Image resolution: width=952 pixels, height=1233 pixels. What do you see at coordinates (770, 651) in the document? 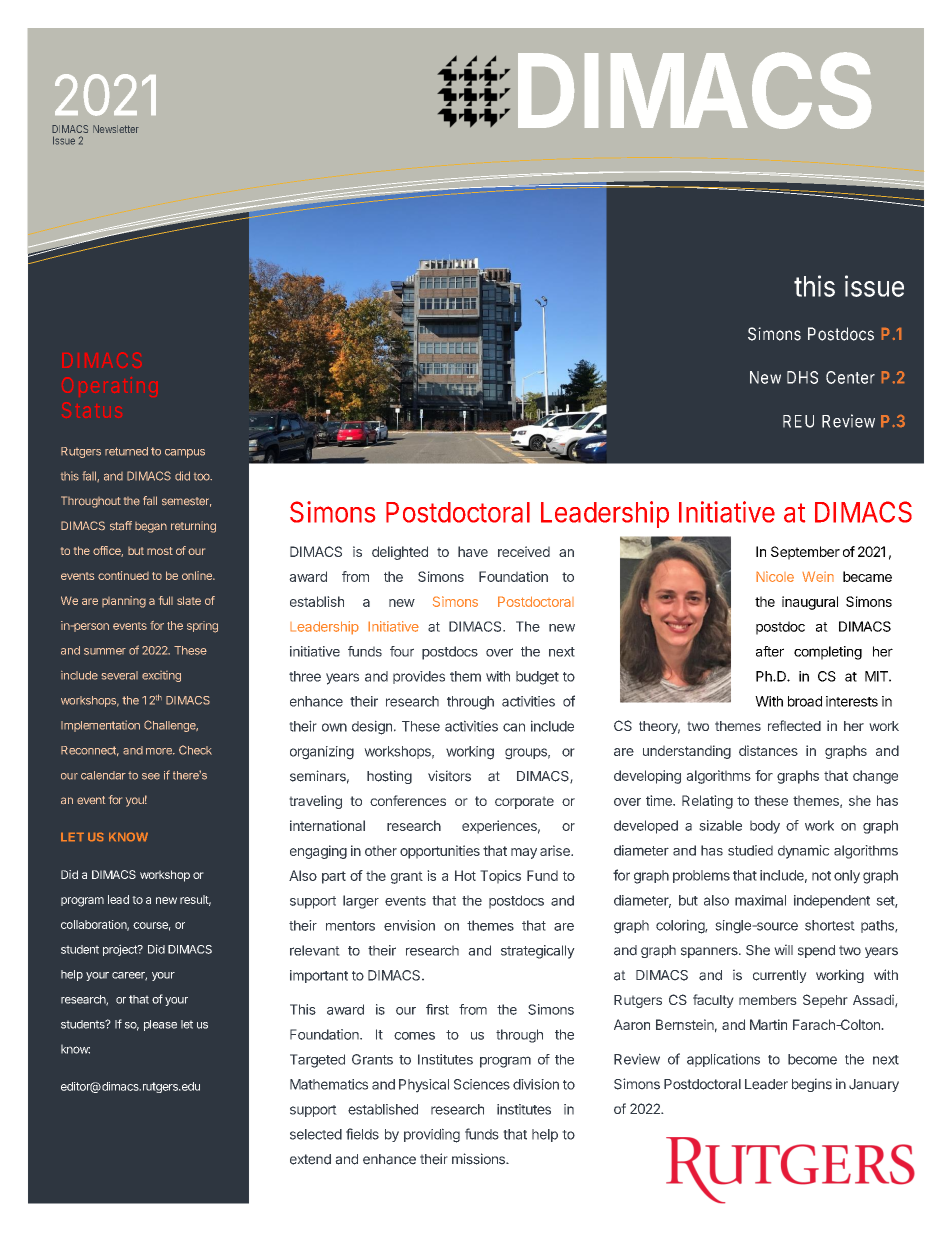
I see `after` at bounding box center [770, 651].
